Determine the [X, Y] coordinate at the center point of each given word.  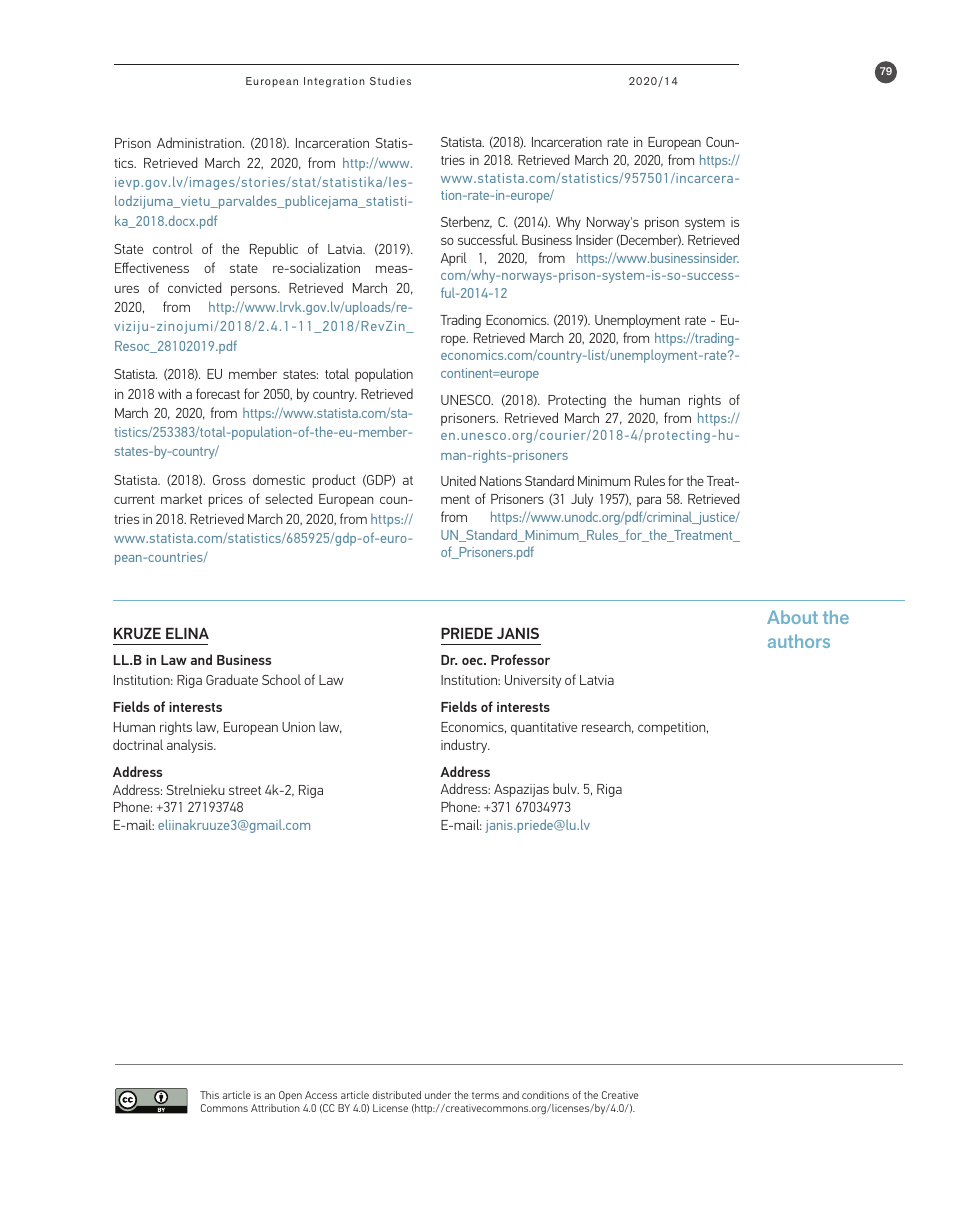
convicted [194, 287]
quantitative [544, 728]
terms [485, 1095]
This [209, 1095]
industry [465, 746]
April [454, 259]
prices [226, 500]
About [792, 617]
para [649, 501]
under [438, 1095]
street [245, 790]
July [582, 500]
